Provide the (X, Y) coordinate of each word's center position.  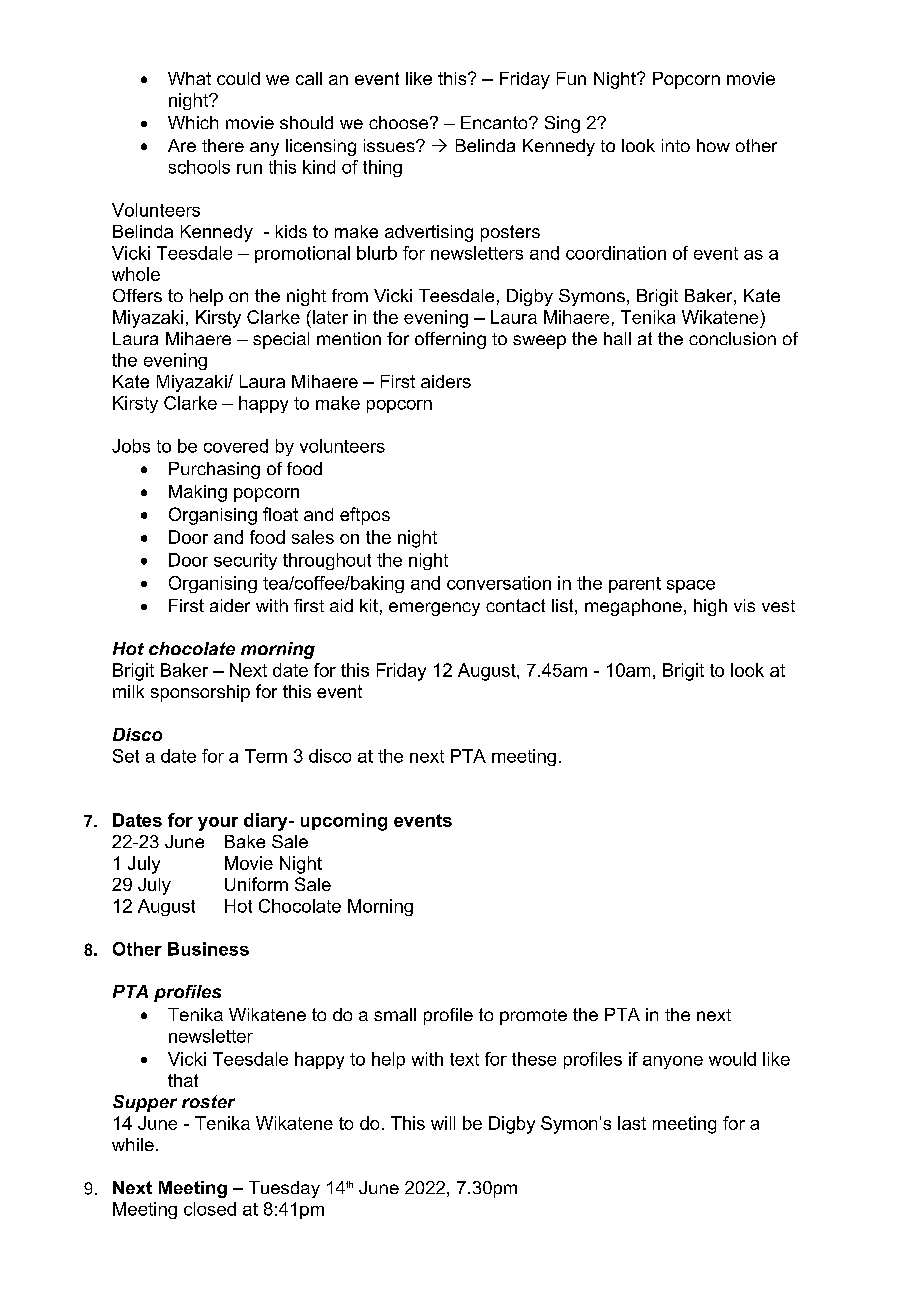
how (713, 145)
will (443, 1123)
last (632, 1123)
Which (193, 122)
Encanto (495, 122)
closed (210, 1209)
